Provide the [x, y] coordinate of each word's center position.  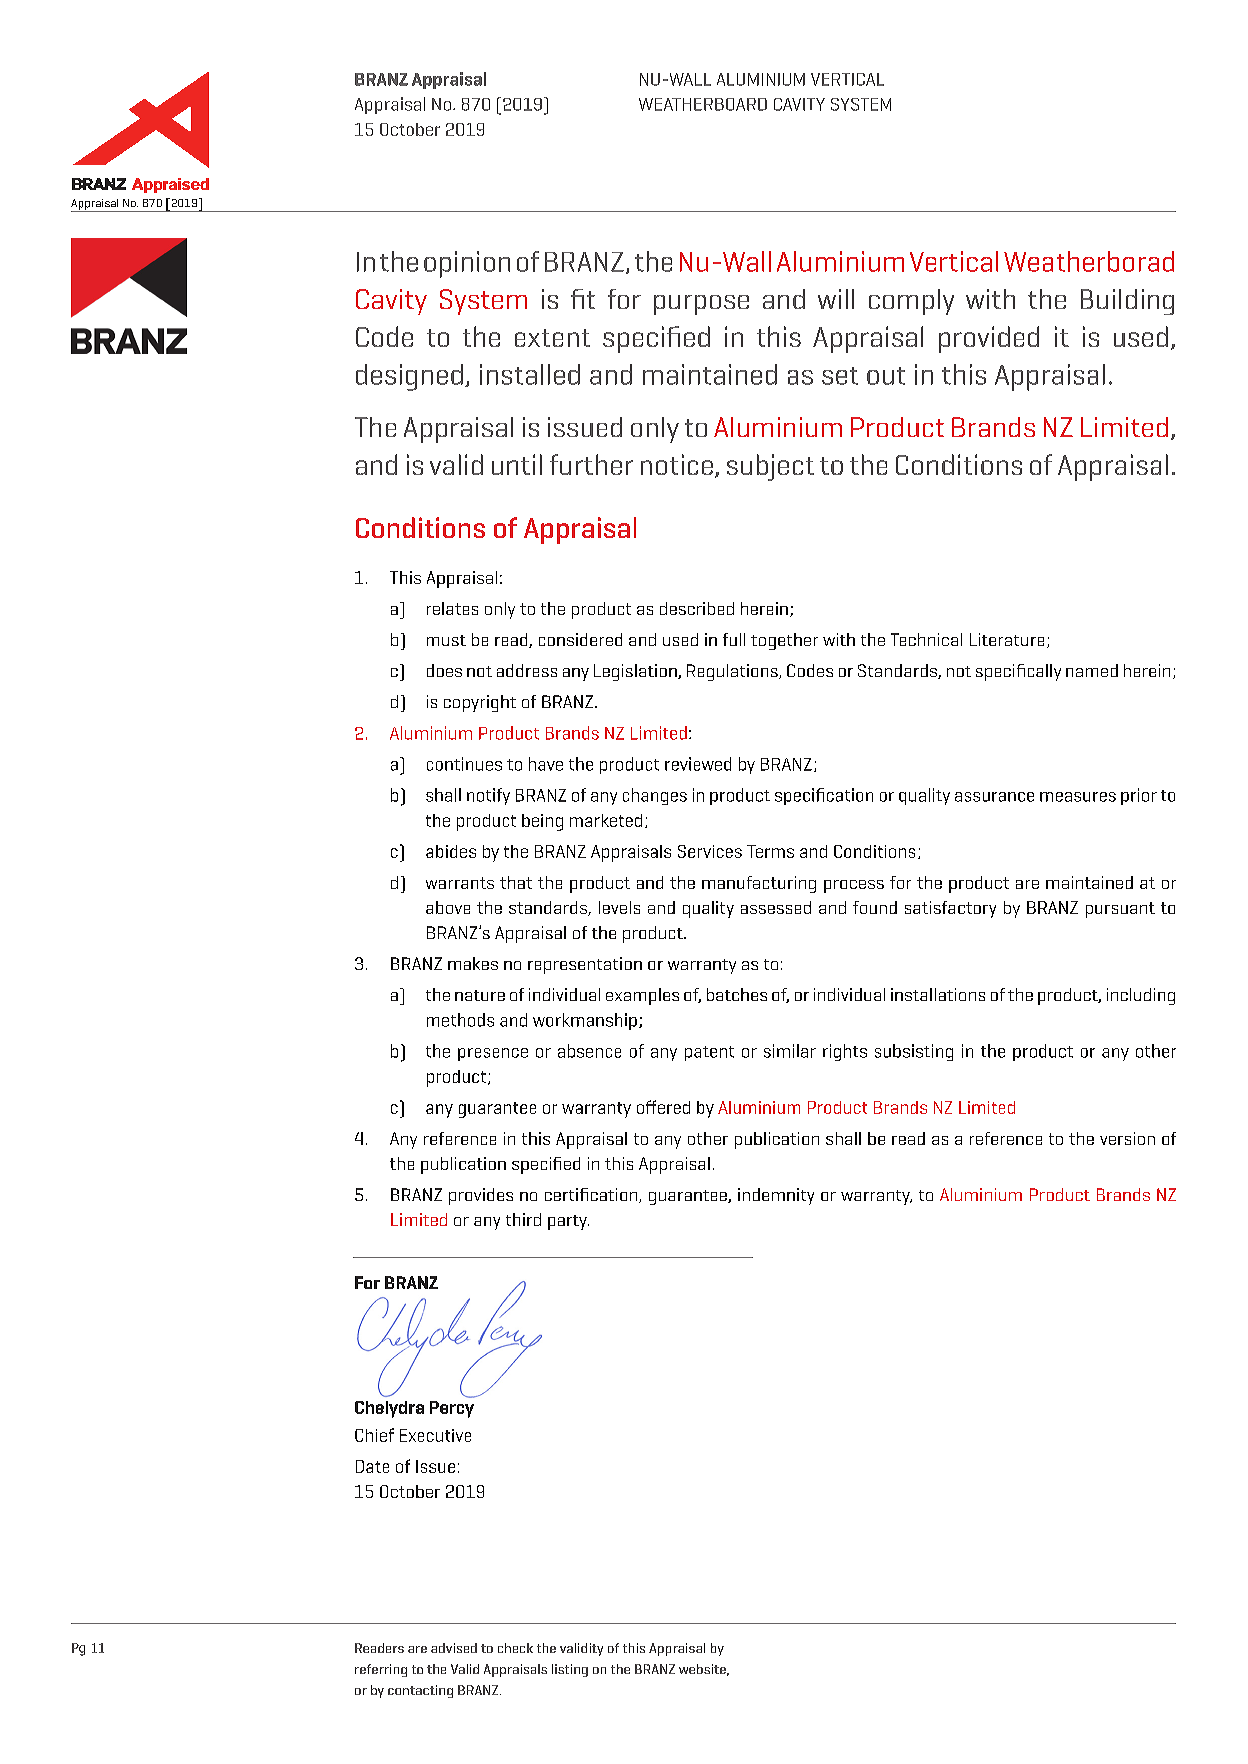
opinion [467, 264]
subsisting [914, 1052]
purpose [701, 305]
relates [452, 608]
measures [1078, 797]
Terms [770, 851]
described [697, 608]
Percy [452, 1409]
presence [493, 1054]
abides [451, 851]
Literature [1007, 639]
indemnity [776, 1196]
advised [454, 1648]
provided [989, 339]
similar [790, 1051]
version [1127, 1138]
